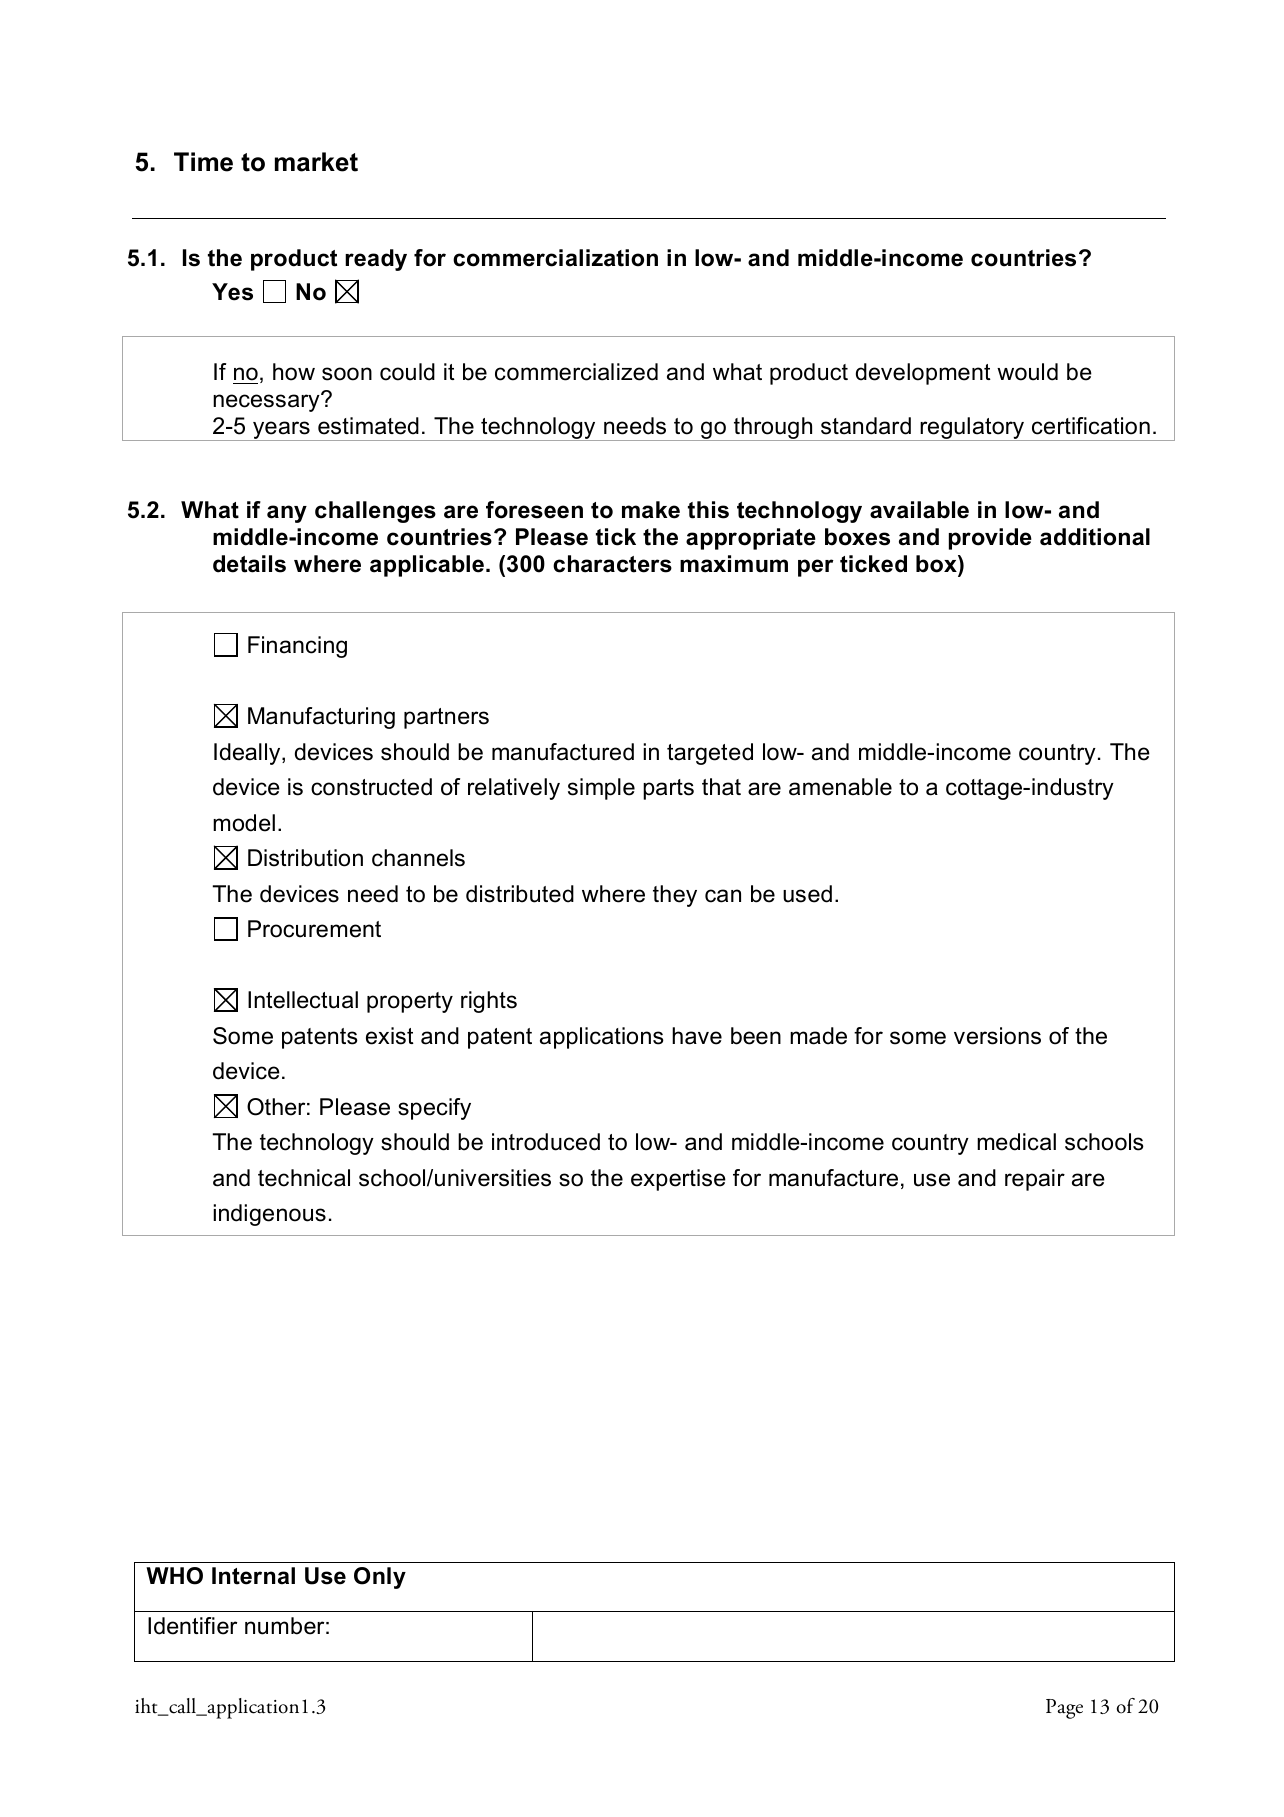 Image resolution: width=1284 pixels, height=1817 pixels. Describe the element at coordinates (840, 787) in the document. I see `amenable` at that location.
